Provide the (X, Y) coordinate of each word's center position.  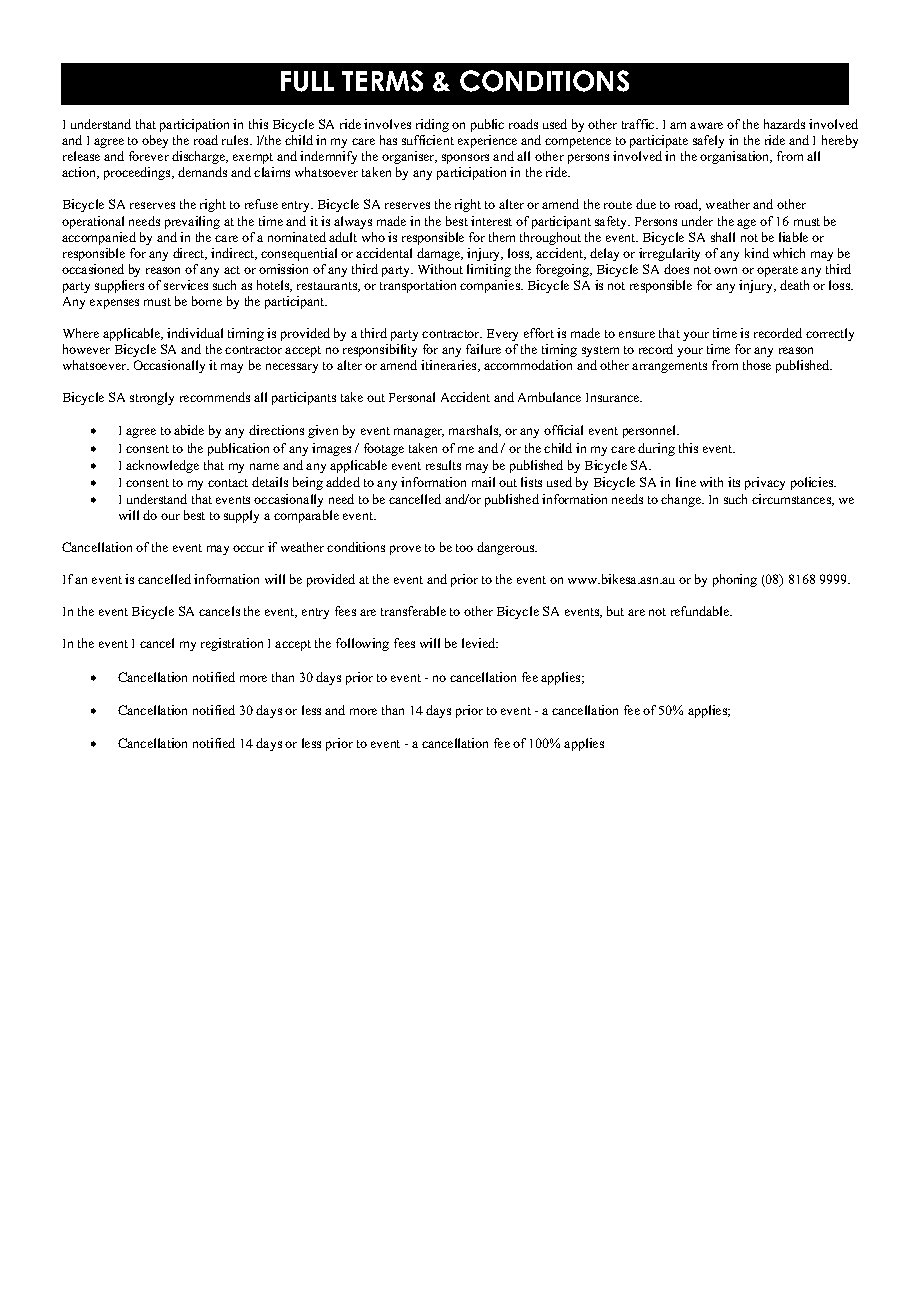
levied (480, 643)
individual (195, 333)
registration (232, 644)
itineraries (450, 366)
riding (432, 125)
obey (155, 141)
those (757, 365)
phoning (735, 580)
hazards (784, 124)
